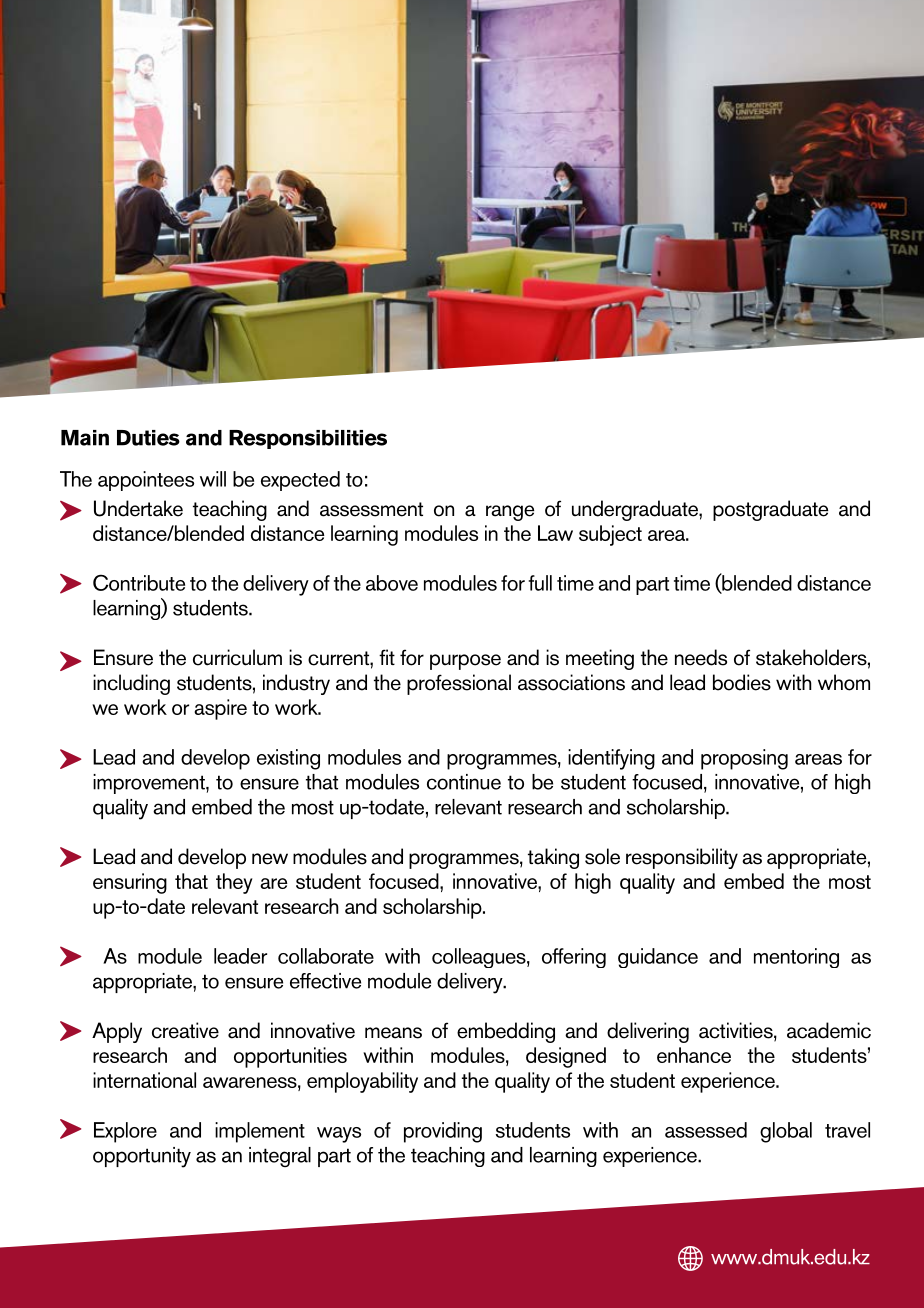 The width and height of the image is (924, 1308). Describe the element at coordinates (770, 510) in the image. I see `postgraduate` at that location.
